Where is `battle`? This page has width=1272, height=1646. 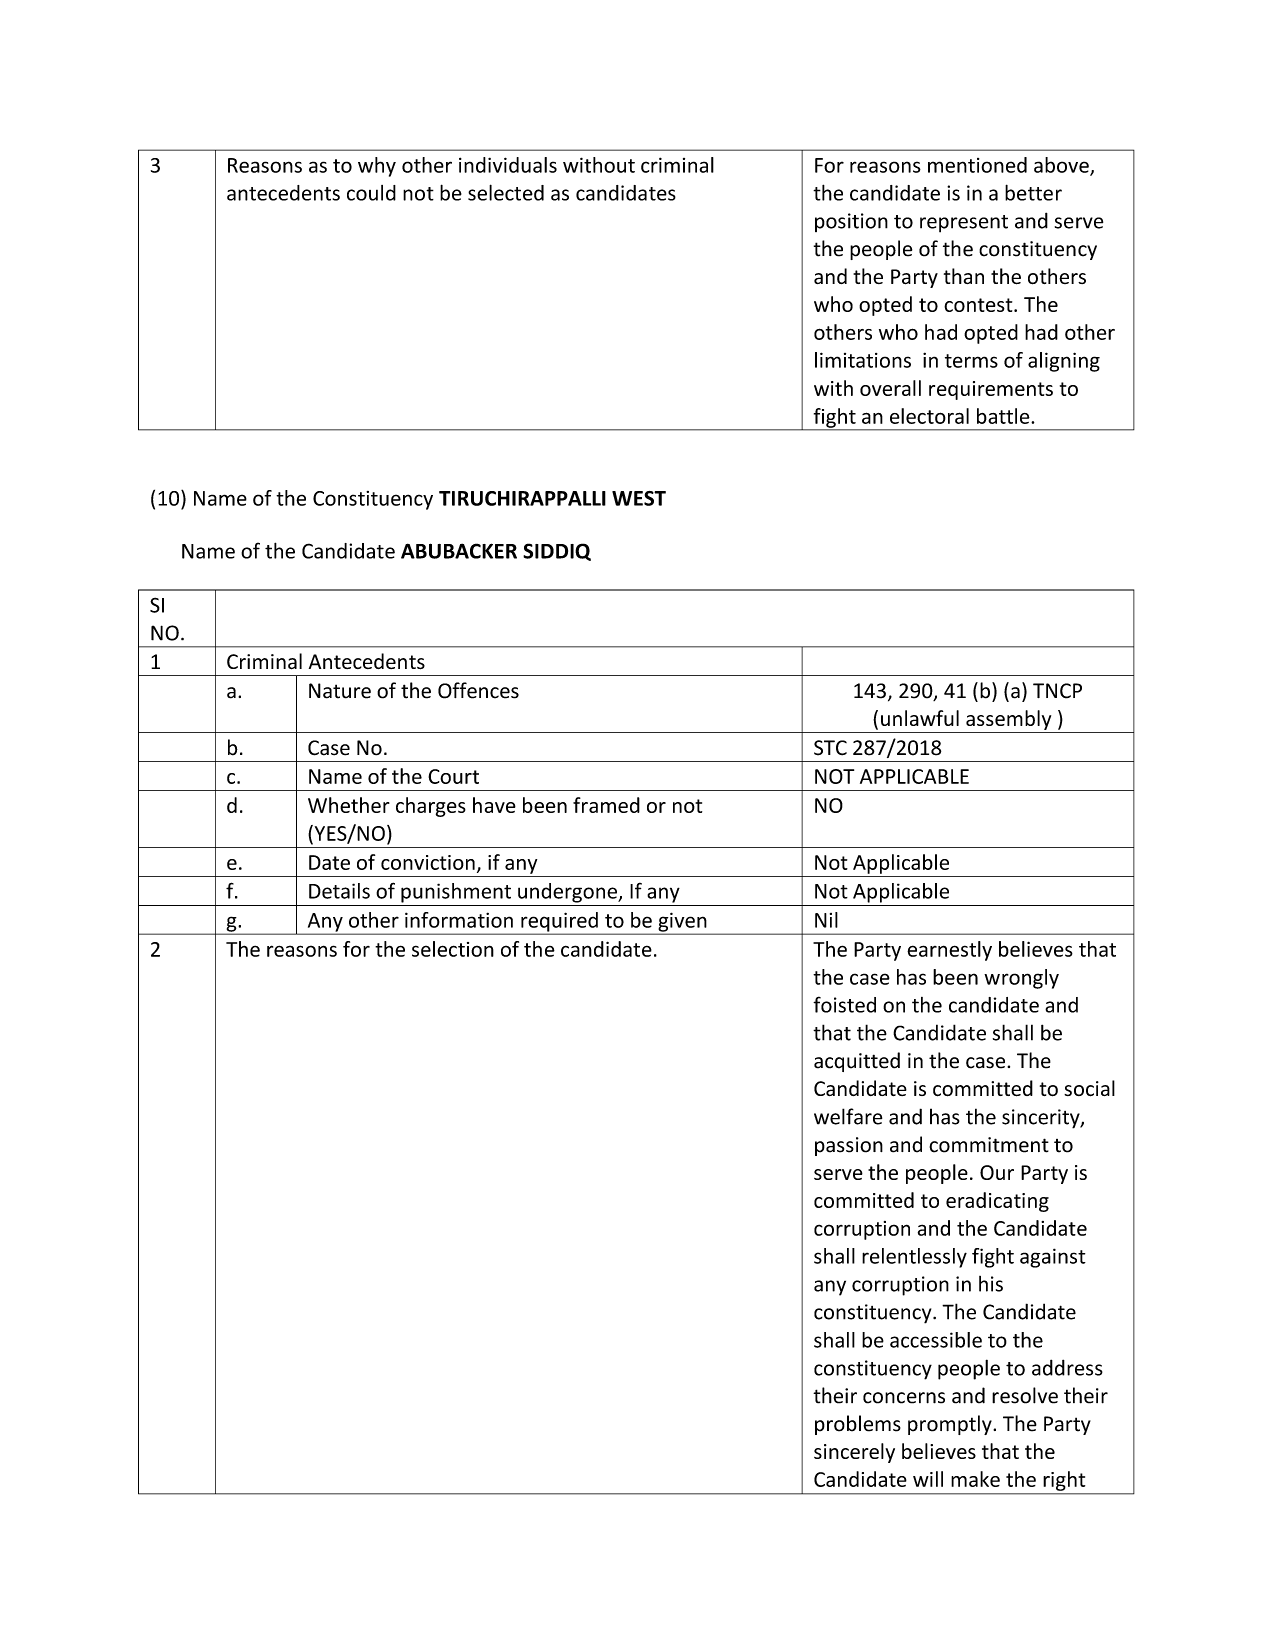
battle is located at coordinates (1004, 416).
